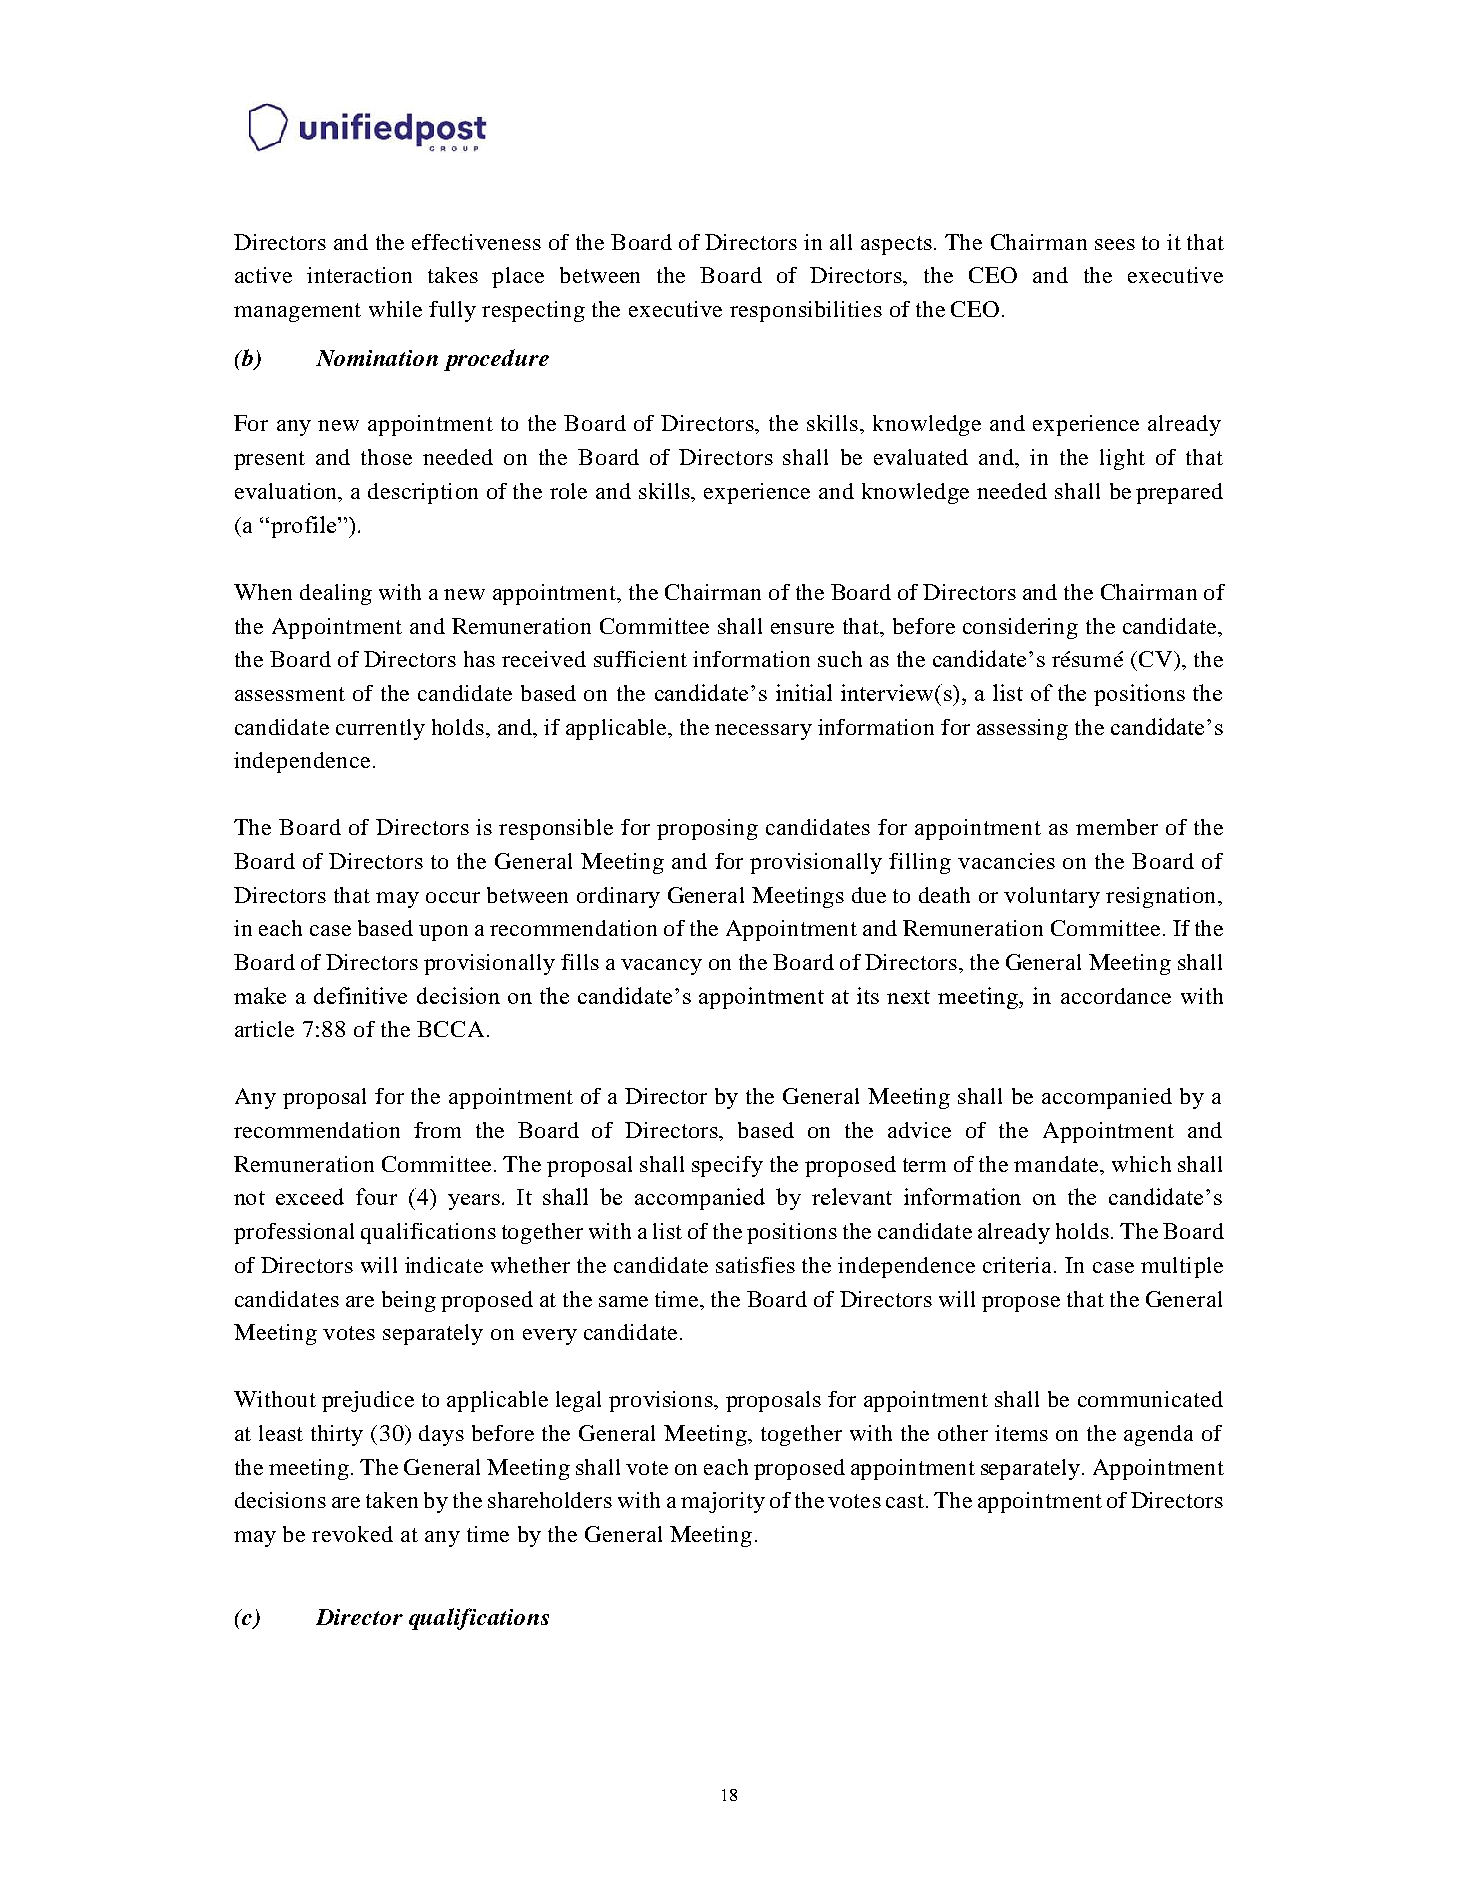  I want to click on majority, so click(723, 1502).
